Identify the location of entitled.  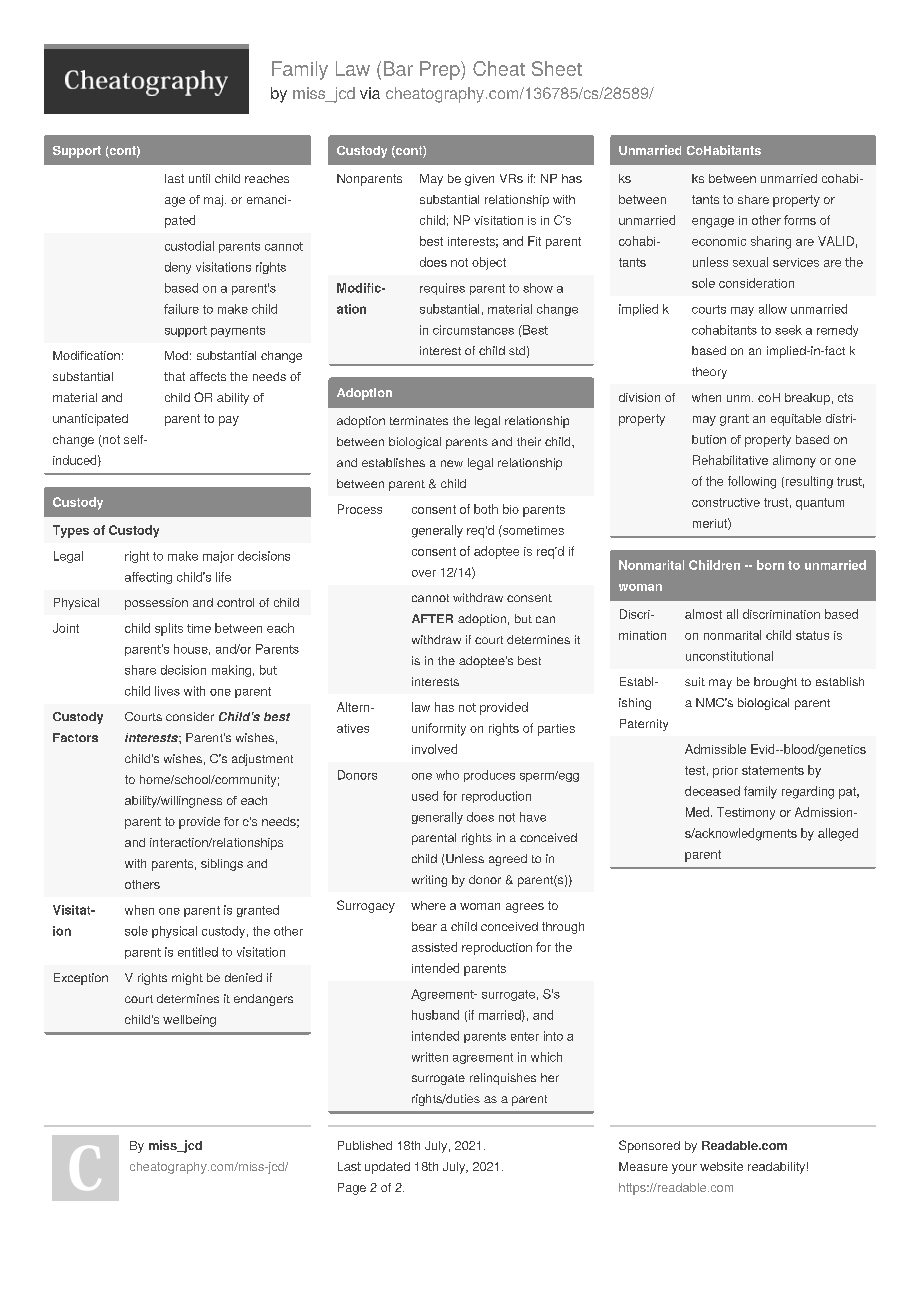
(198, 952).
